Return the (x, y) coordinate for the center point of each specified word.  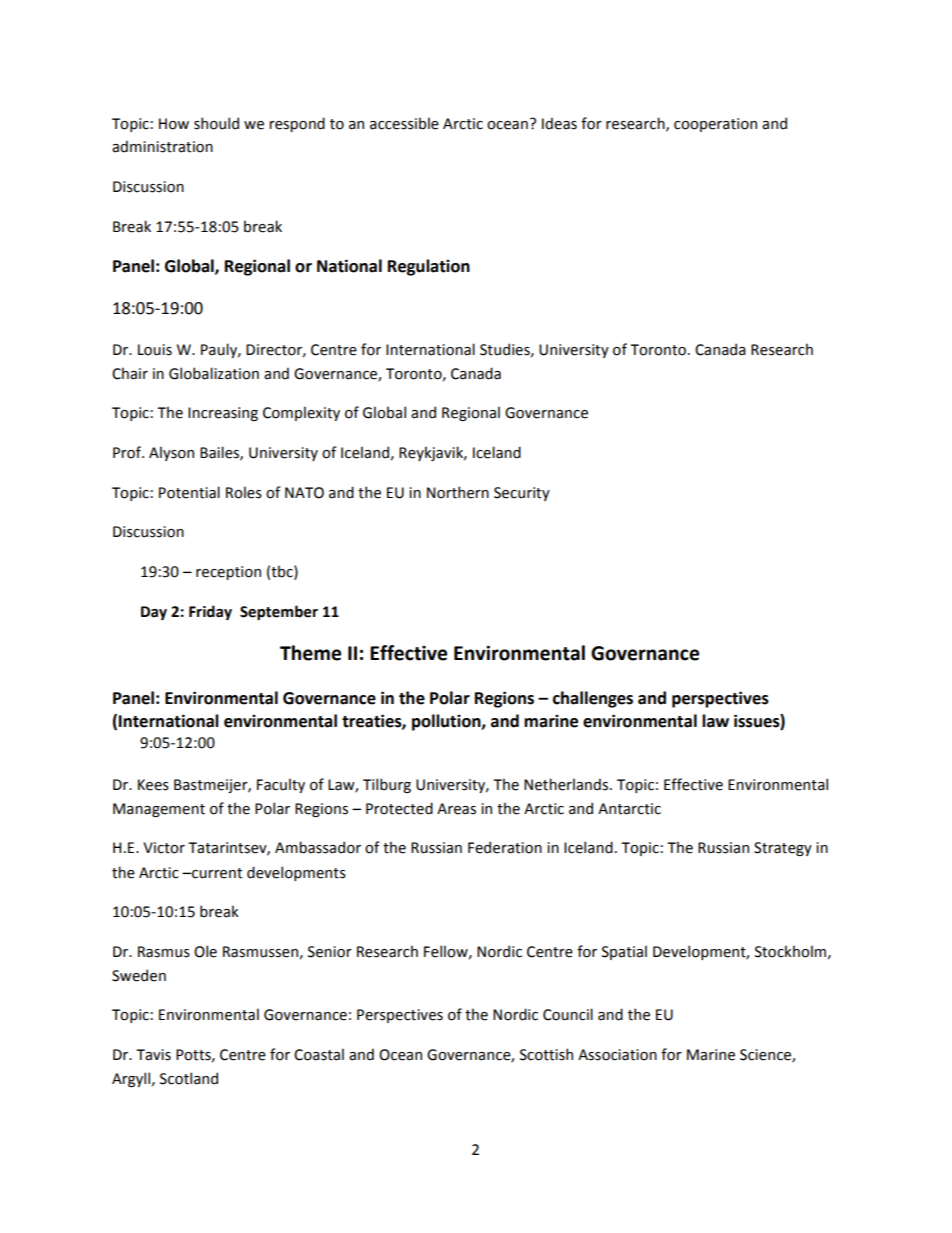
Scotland (189, 1078)
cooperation (715, 125)
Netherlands (567, 784)
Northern (458, 492)
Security (522, 494)
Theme (310, 653)
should (216, 123)
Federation (505, 847)
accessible (404, 123)
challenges (593, 699)
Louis (155, 350)
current (216, 873)
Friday (210, 612)
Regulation (429, 267)
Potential (189, 492)
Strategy (783, 849)
